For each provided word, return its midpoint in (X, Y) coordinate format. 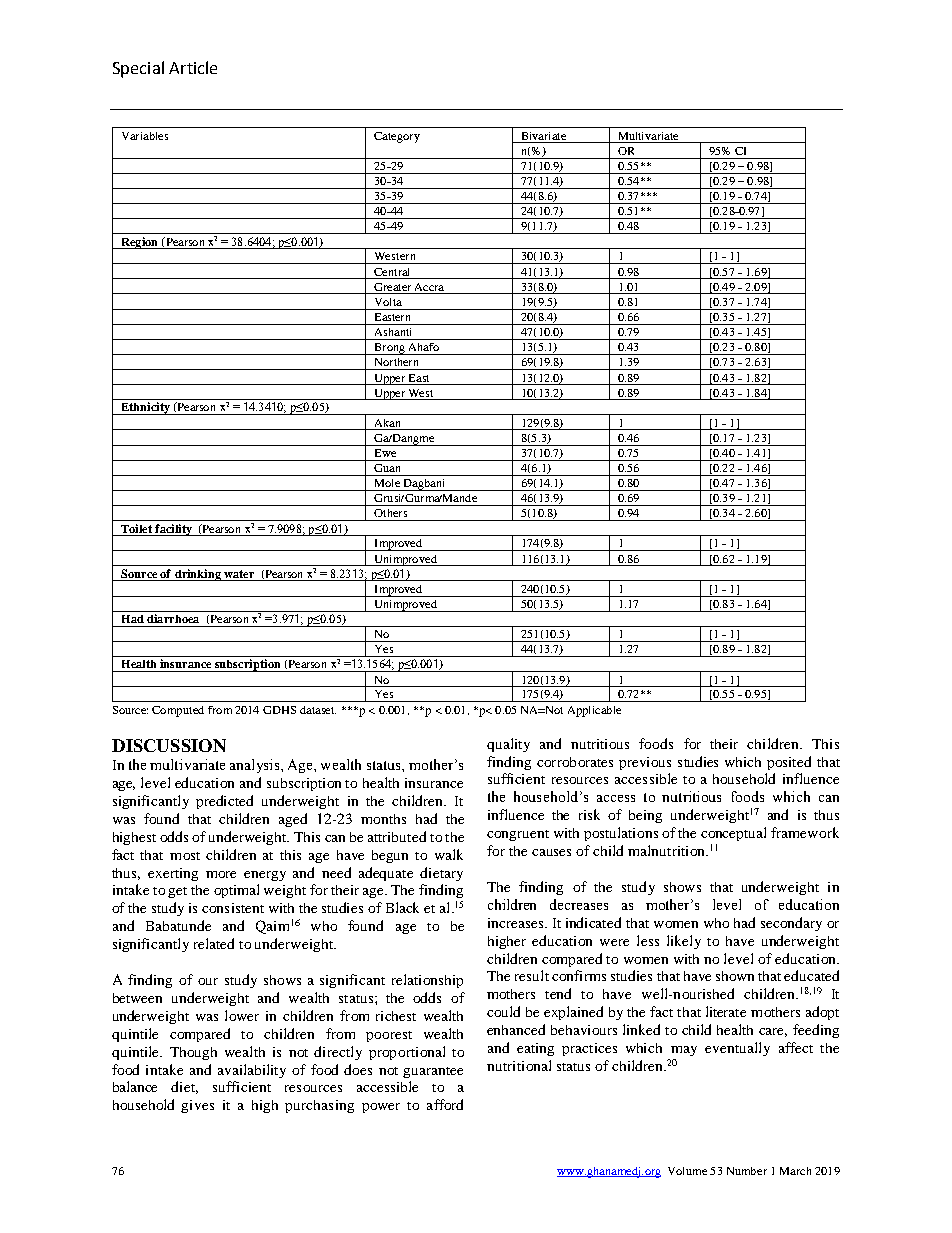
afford (445, 1104)
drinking (198, 575)
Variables (145, 136)
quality (508, 745)
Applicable (594, 711)
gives (197, 1106)
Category (397, 137)
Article (193, 67)
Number (747, 1171)
